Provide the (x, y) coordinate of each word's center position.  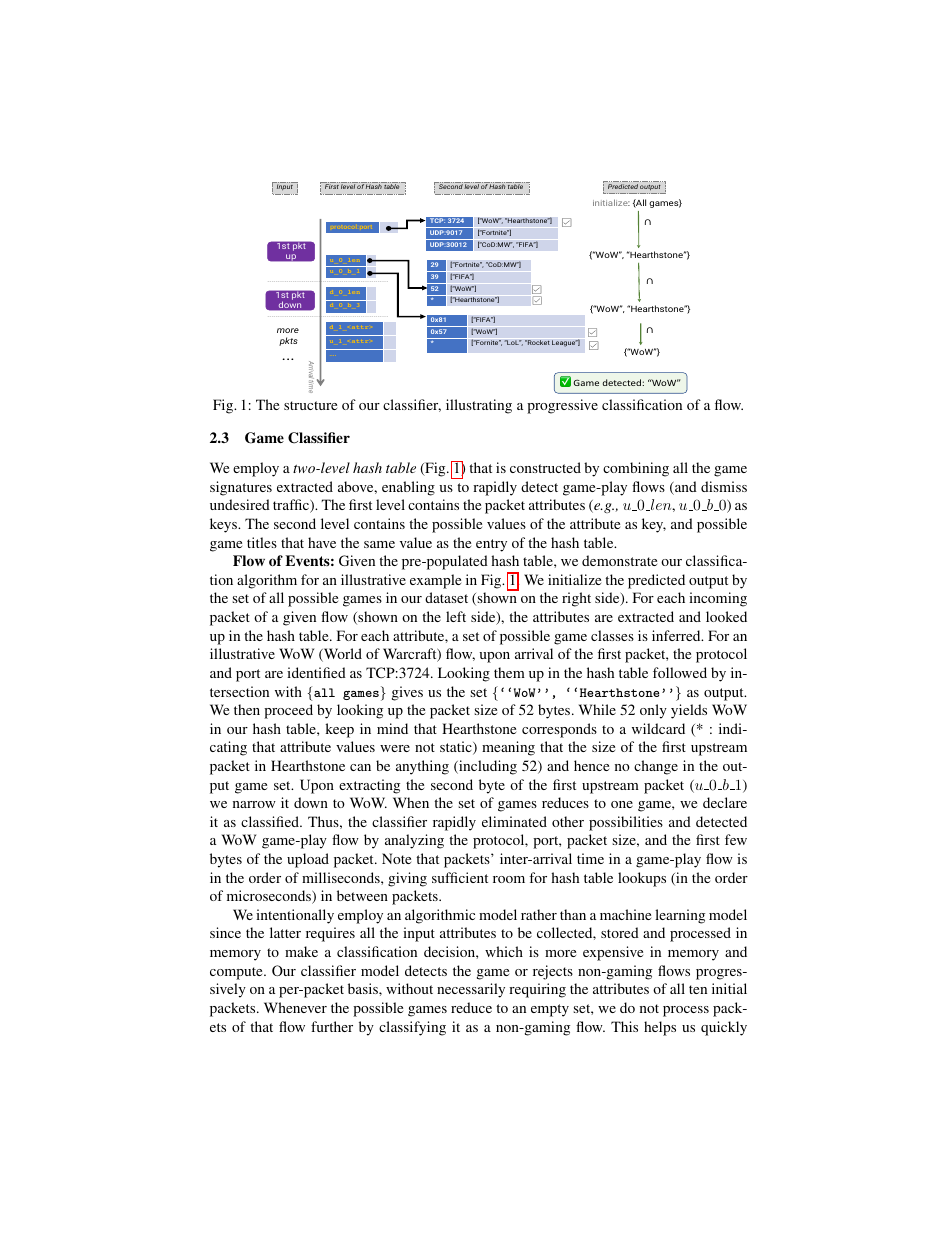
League (565, 343)
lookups (642, 879)
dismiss (724, 486)
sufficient (460, 877)
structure (310, 405)
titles (262, 542)
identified (316, 672)
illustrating (479, 406)
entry (491, 545)
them (509, 672)
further (332, 1026)
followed (680, 672)
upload (308, 860)
